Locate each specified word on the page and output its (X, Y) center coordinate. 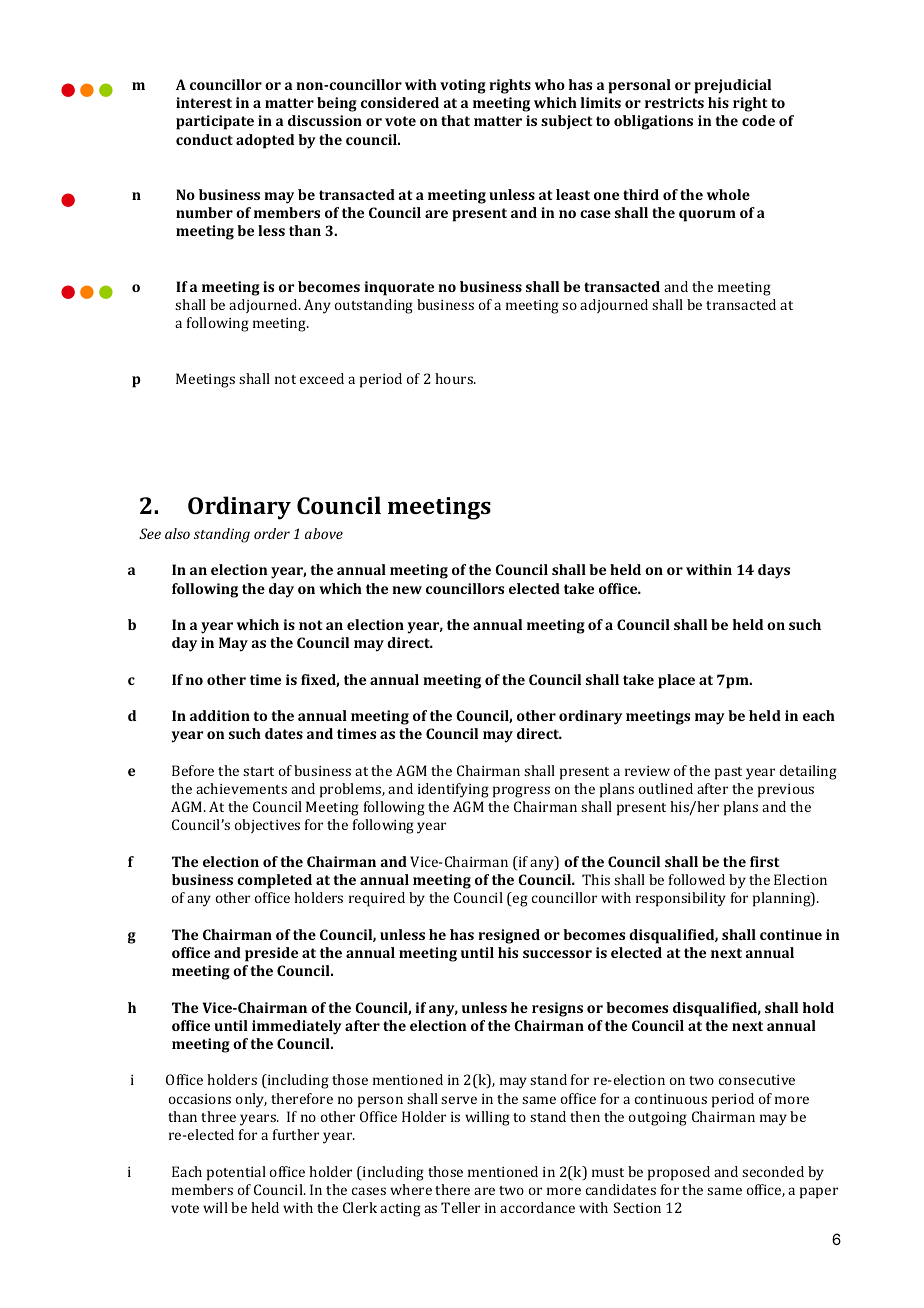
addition (220, 715)
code (758, 120)
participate (215, 122)
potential (236, 1173)
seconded (773, 1171)
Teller (460, 1207)
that (455, 120)
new (407, 590)
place (676, 681)
